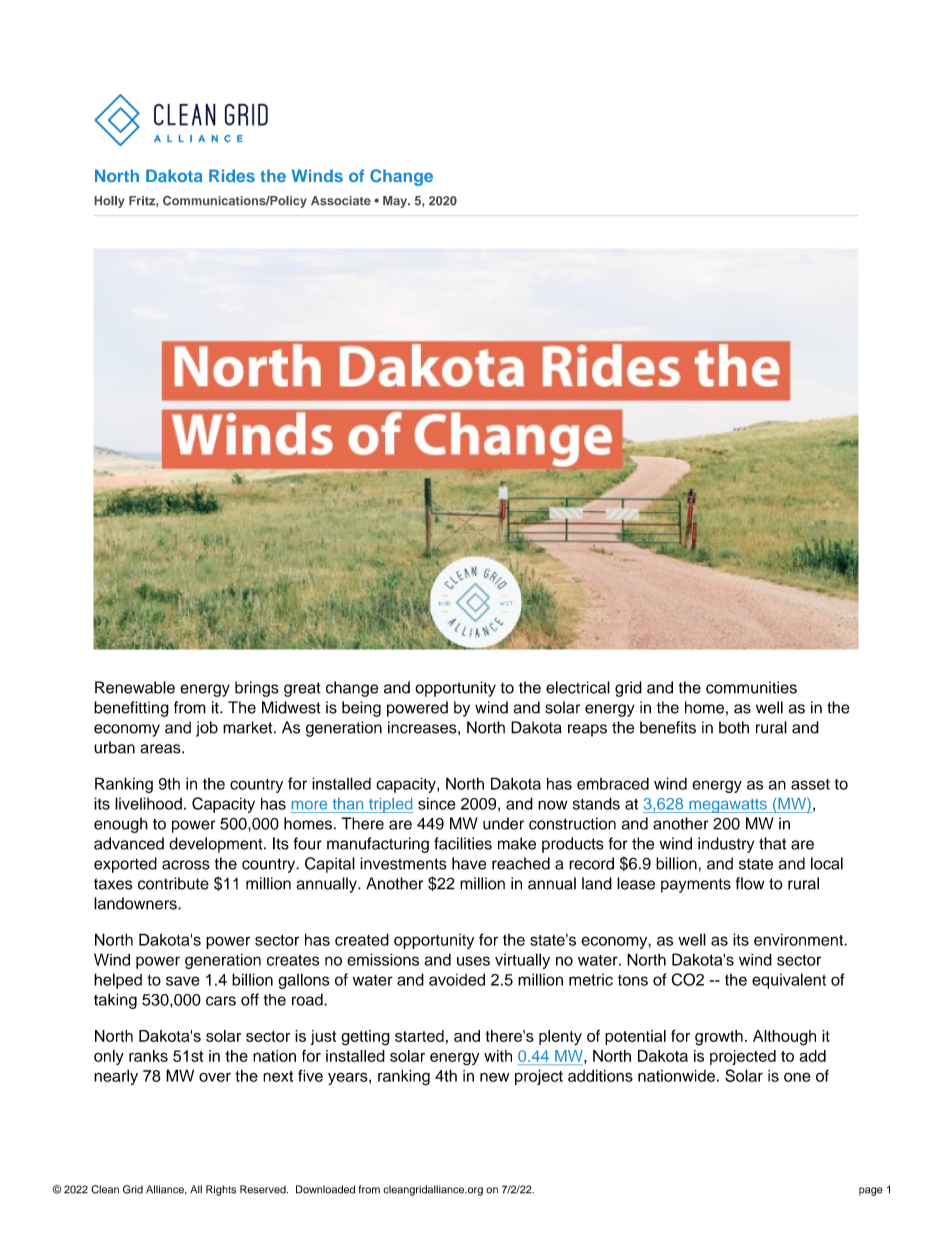 This page has width=952, height=1233. Describe the element at coordinates (341, 200) in the page. I see `Associate` at that location.
